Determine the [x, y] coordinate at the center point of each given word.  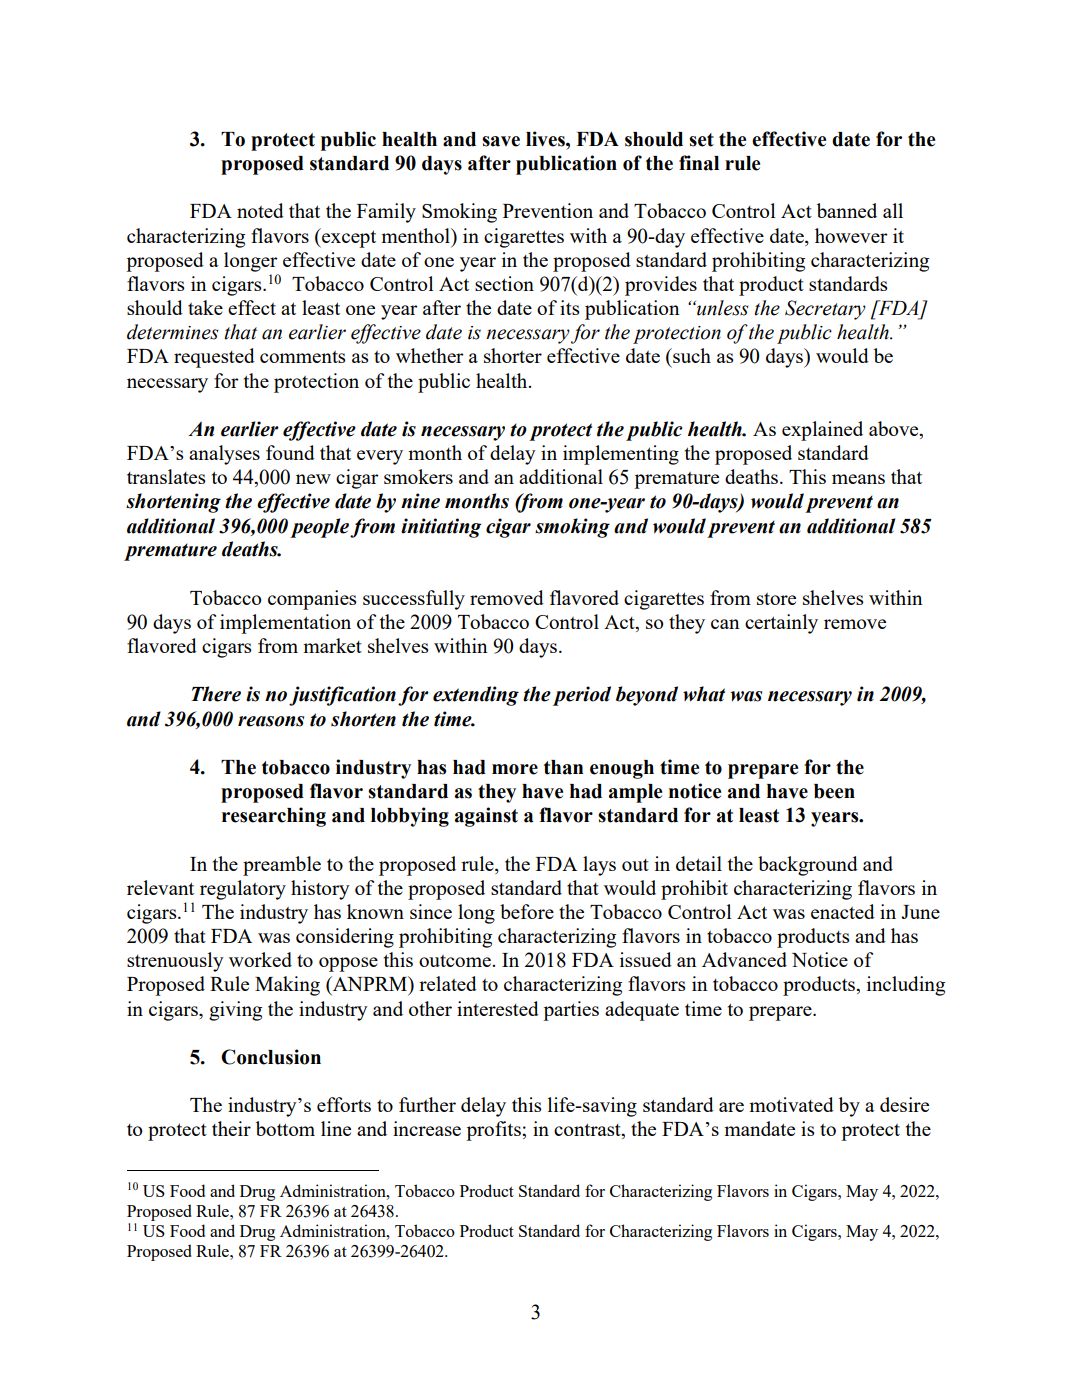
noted [260, 210]
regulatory [243, 890]
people [319, 528]
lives [546, 139]
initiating [441, 528]
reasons [271, 721]
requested [214, 358]
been [834, 791]
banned [847, 210]
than [563, 767]
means [858, 479]
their [231, 1128]
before [527, 911]
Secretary [825, 310]
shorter [513, 355]
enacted [843, 911]
